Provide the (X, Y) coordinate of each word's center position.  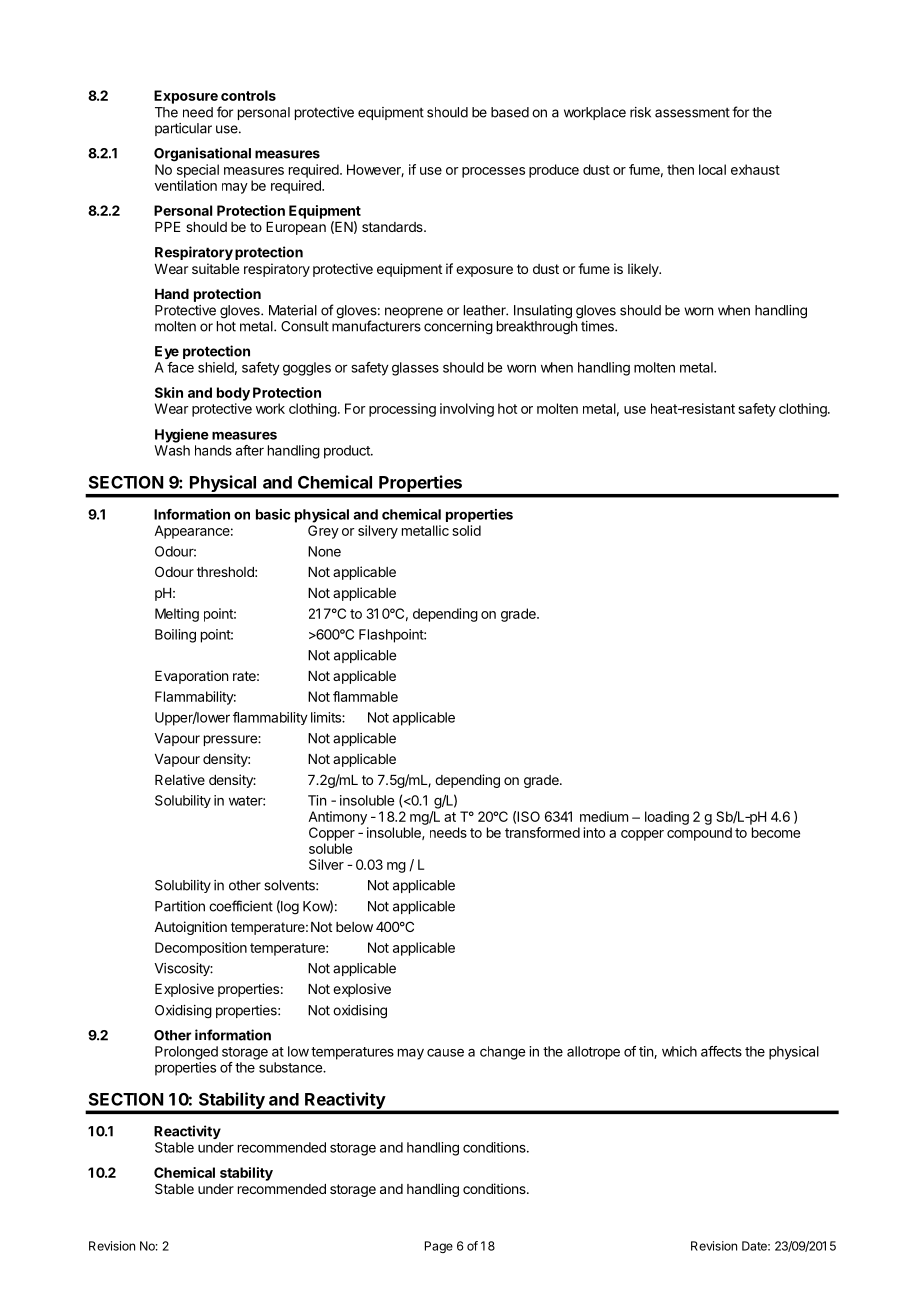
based (510, 112)
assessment (692, 113)
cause (445, 1053)
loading (667, 818)
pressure (231, 740)
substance (291, 1067)
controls (248, 95)
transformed (542, 832)
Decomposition (201, 949)
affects (721, 1051)
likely (644, 270)
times (598, 326)
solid (466, 530)
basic (273, 514)
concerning (458, 328)
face (180, 367)
